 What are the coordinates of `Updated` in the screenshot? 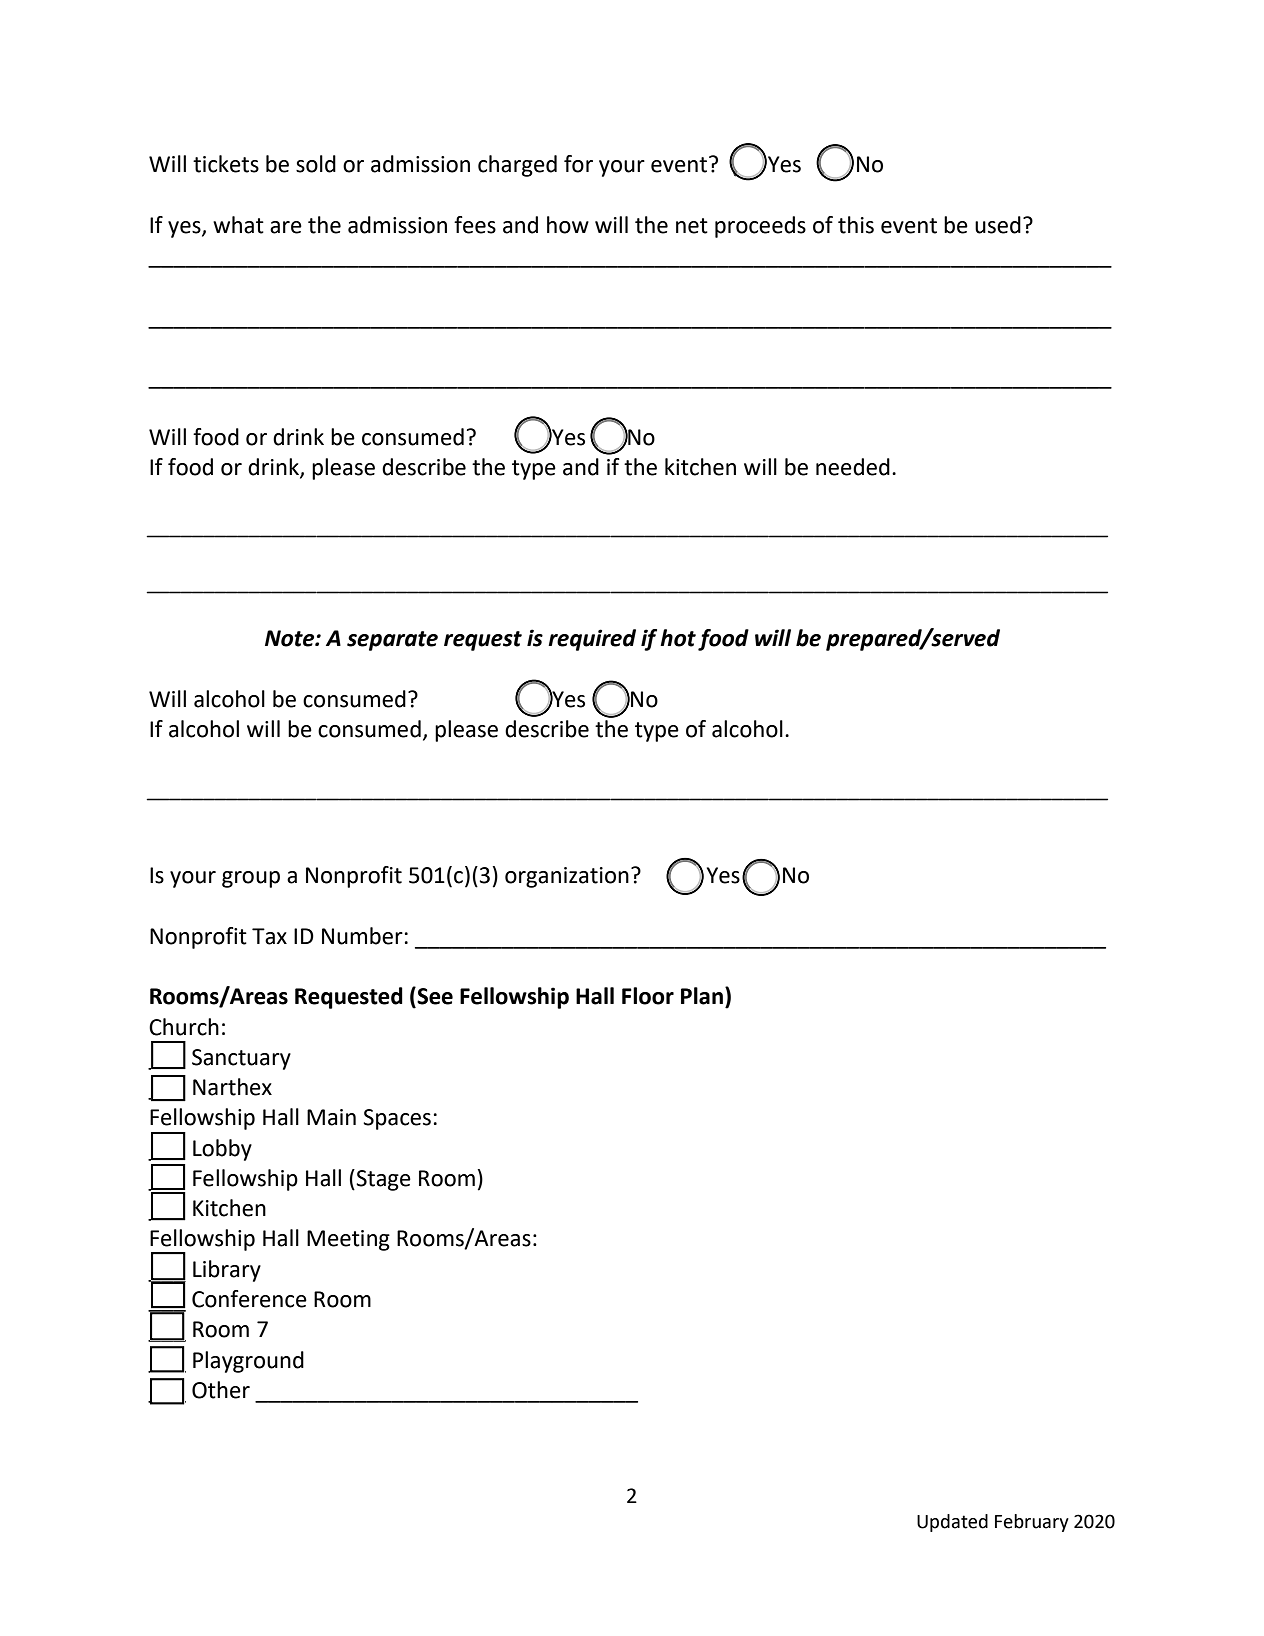 It's located at (952, 1523).
